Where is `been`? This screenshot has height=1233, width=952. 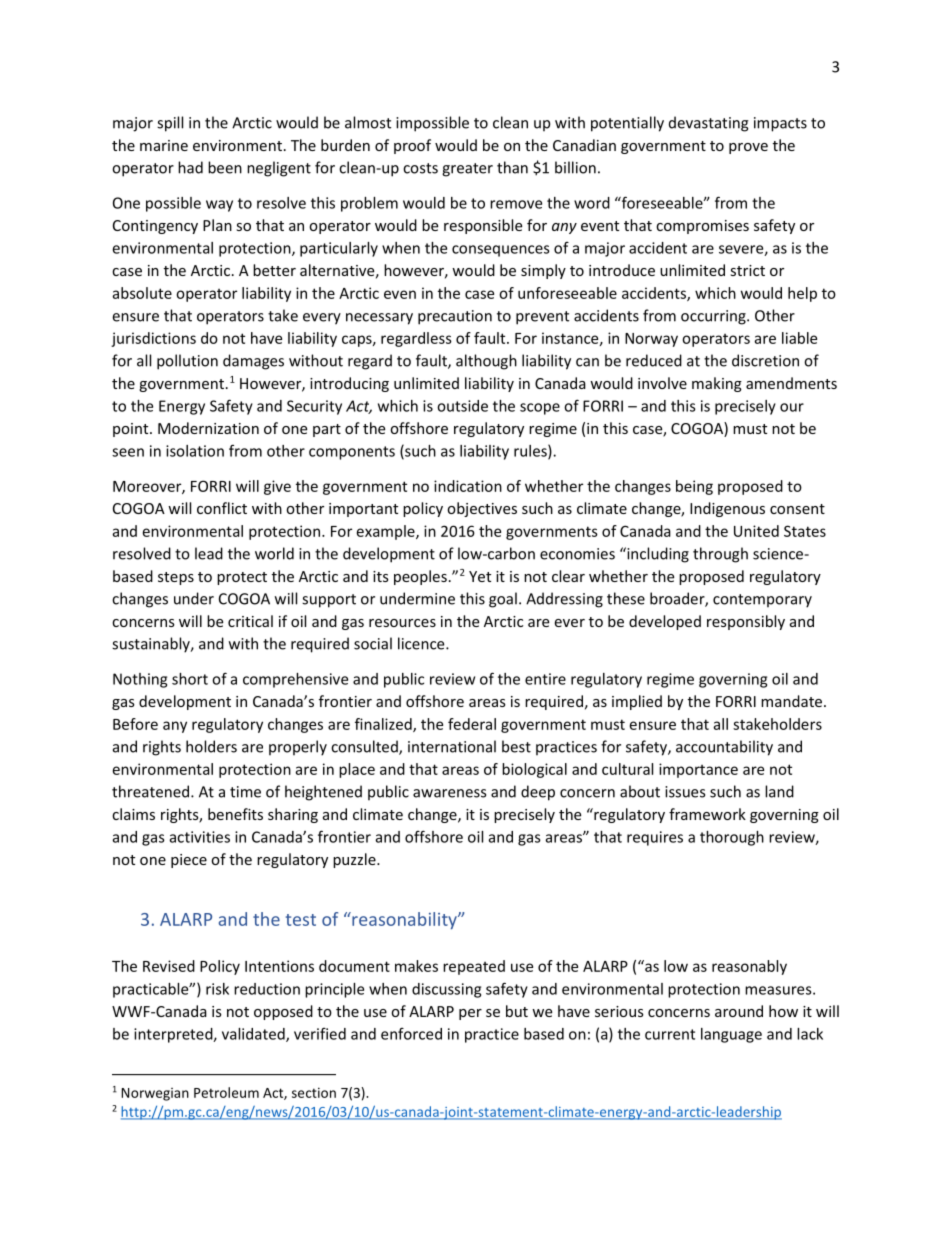 been is located at coordinates (225, 167).
